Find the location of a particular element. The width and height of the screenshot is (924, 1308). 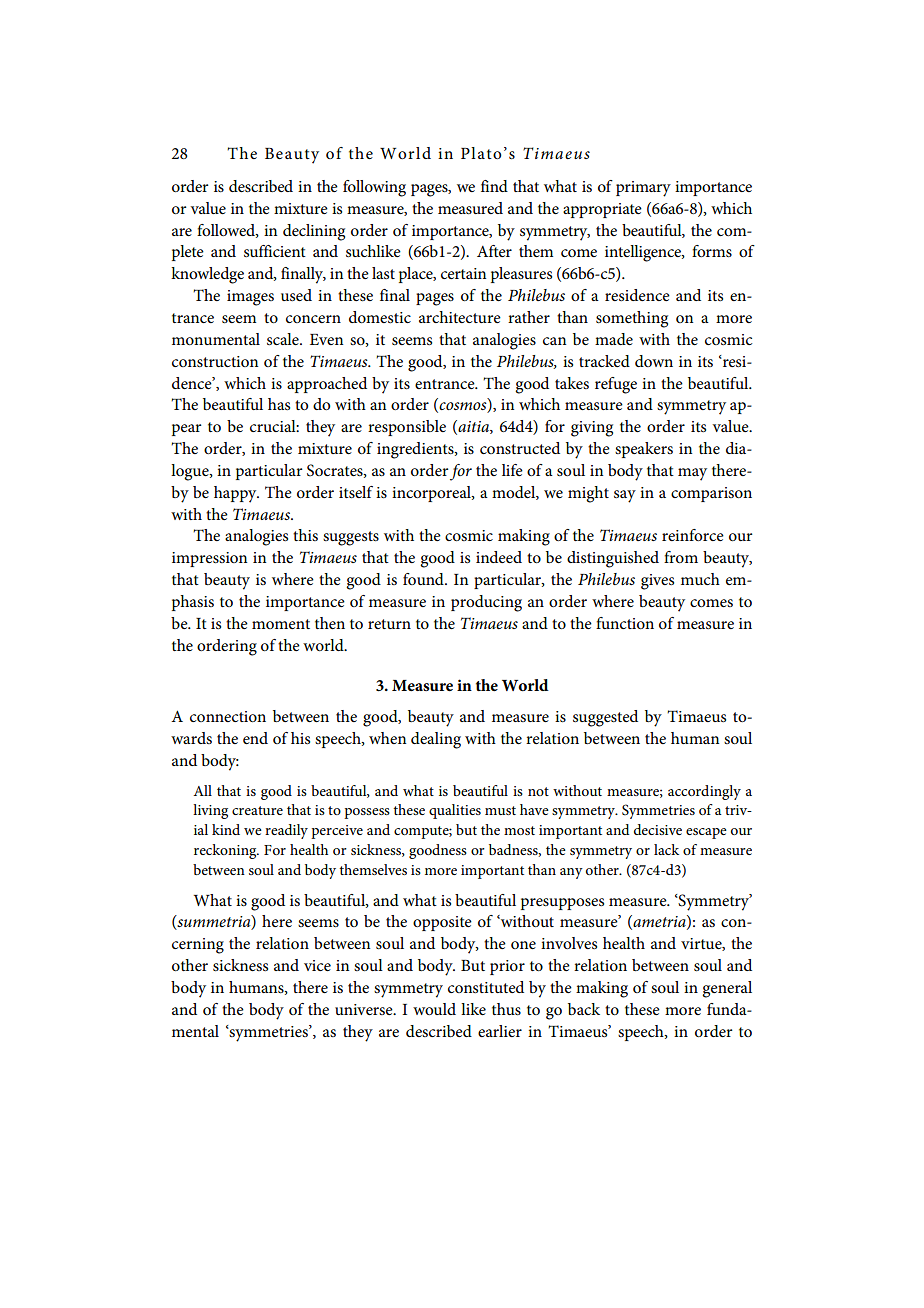

find is located at coordinates (494, 186).
